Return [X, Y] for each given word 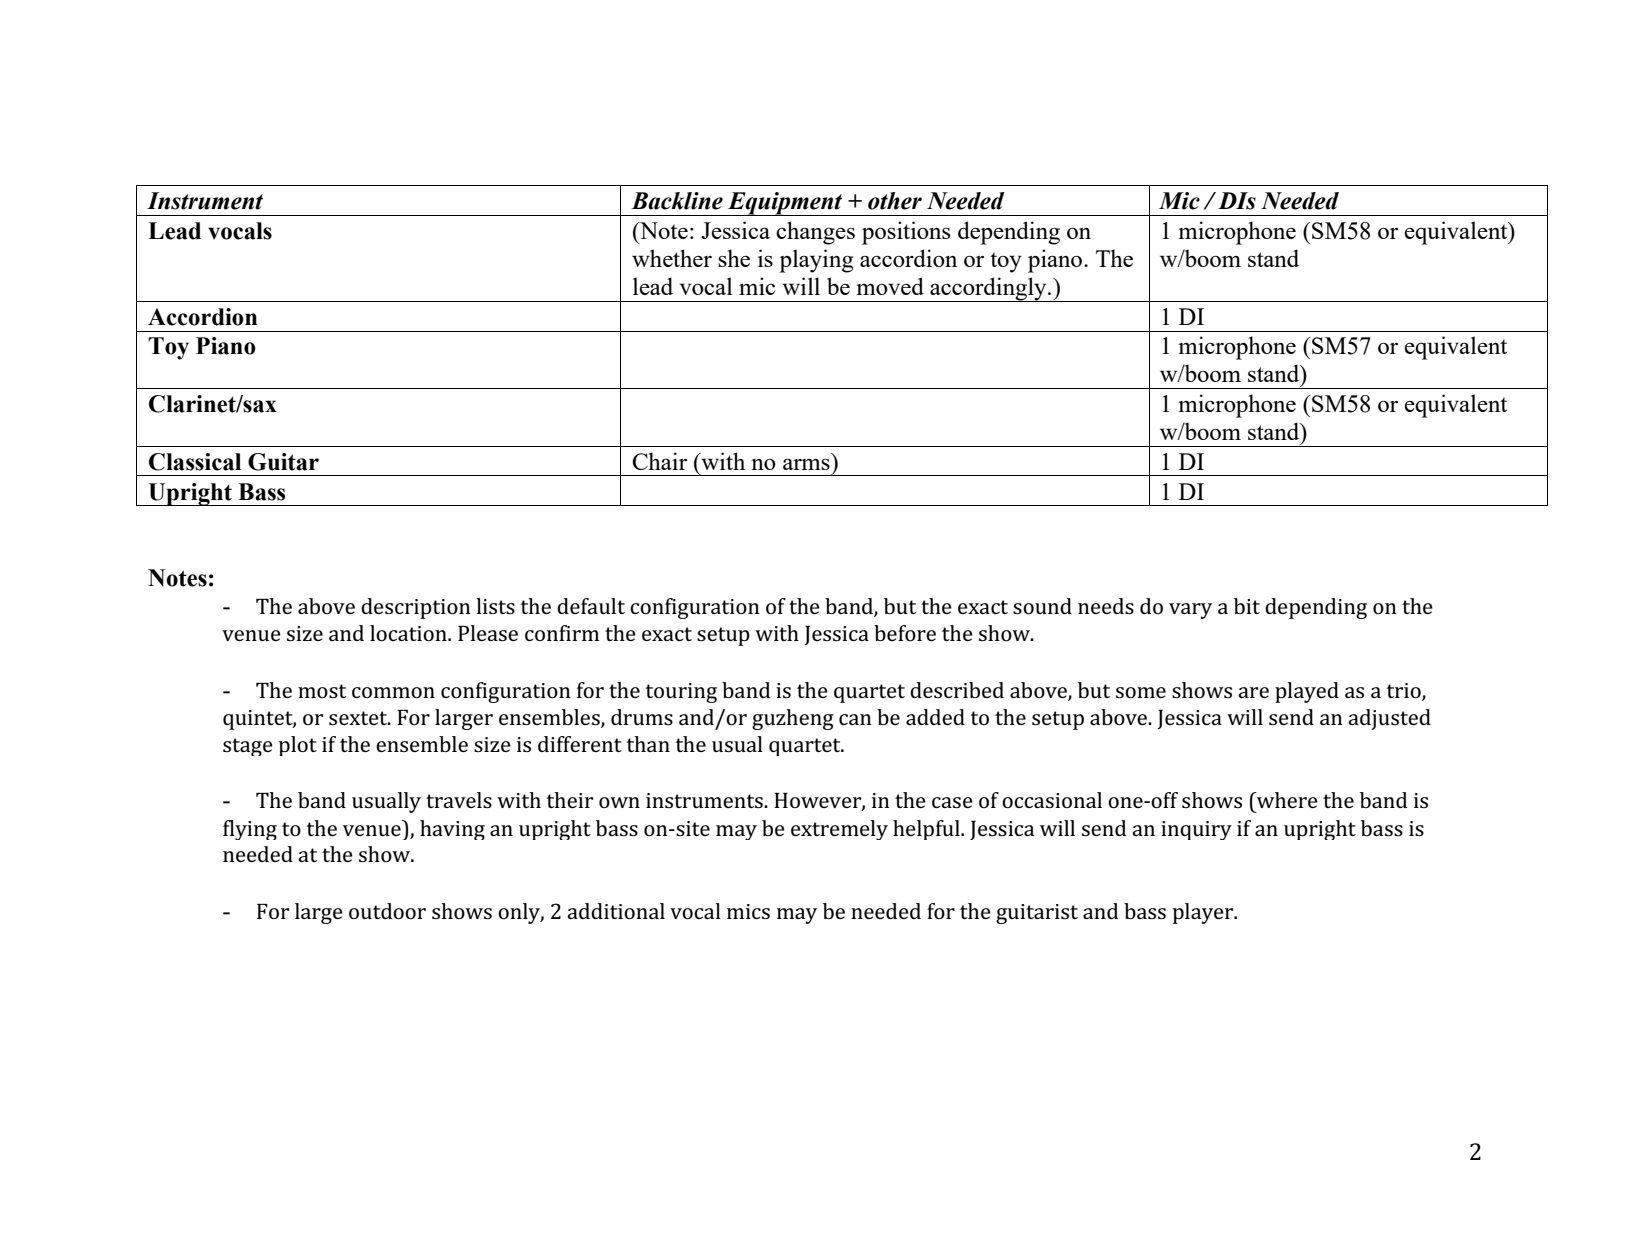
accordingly [988, 289]
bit [1247, 606]
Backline [677, 201]
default [591, 606]
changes [815, 233]
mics [748, 911]
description [416, 608]
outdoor [387, 911]
